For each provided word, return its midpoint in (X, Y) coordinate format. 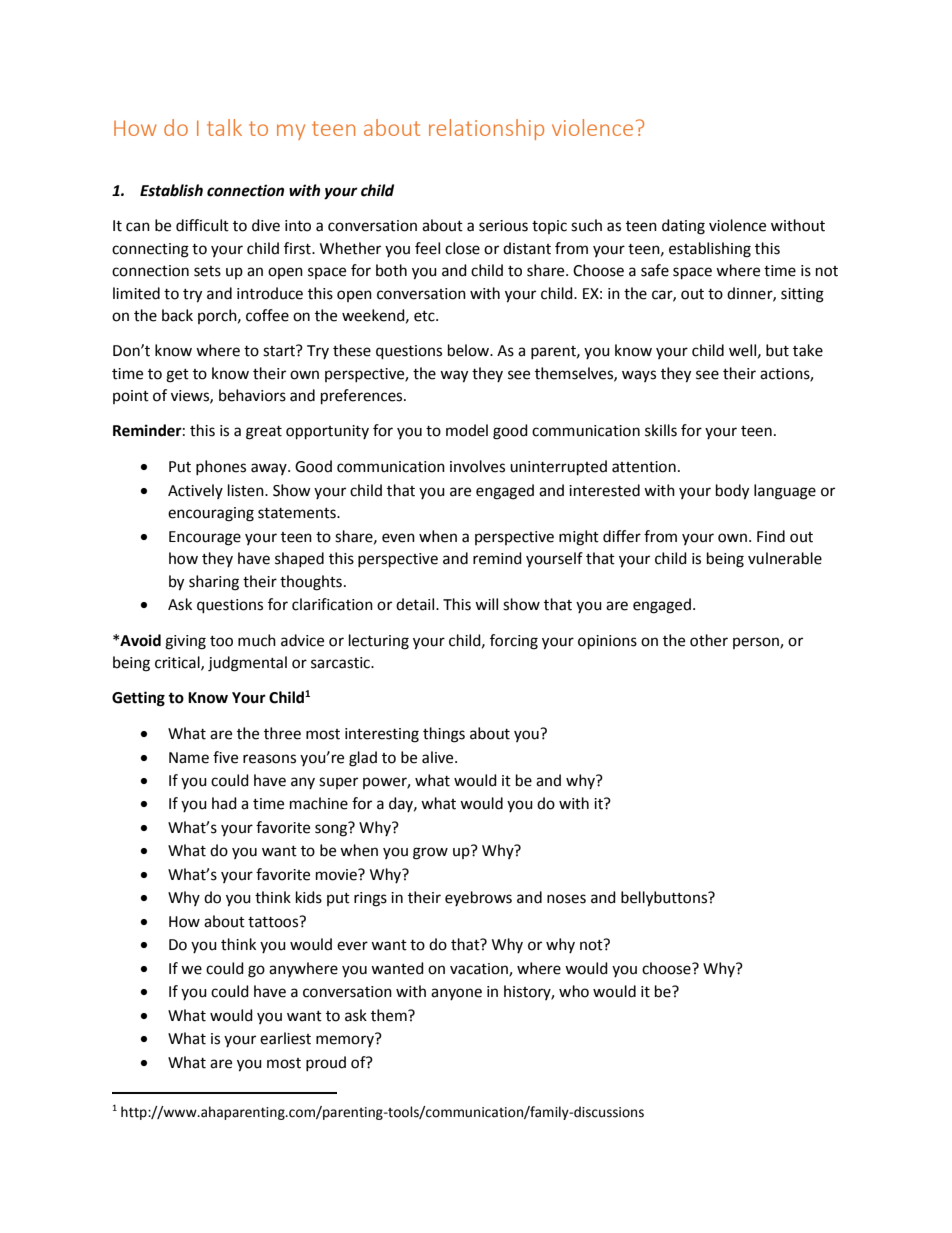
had (224, 803)
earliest (285, 1038)
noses (566, 899)
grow (430, 853)
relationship (486, 129)
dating (683, 227)
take (808, 350)
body (732, 492)
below (469, 350)
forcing (514, 642)
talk (224, 127)
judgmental (247, 664)
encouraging (211, 514)
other (709, 640)
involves (477, 466)
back (177, 315)
